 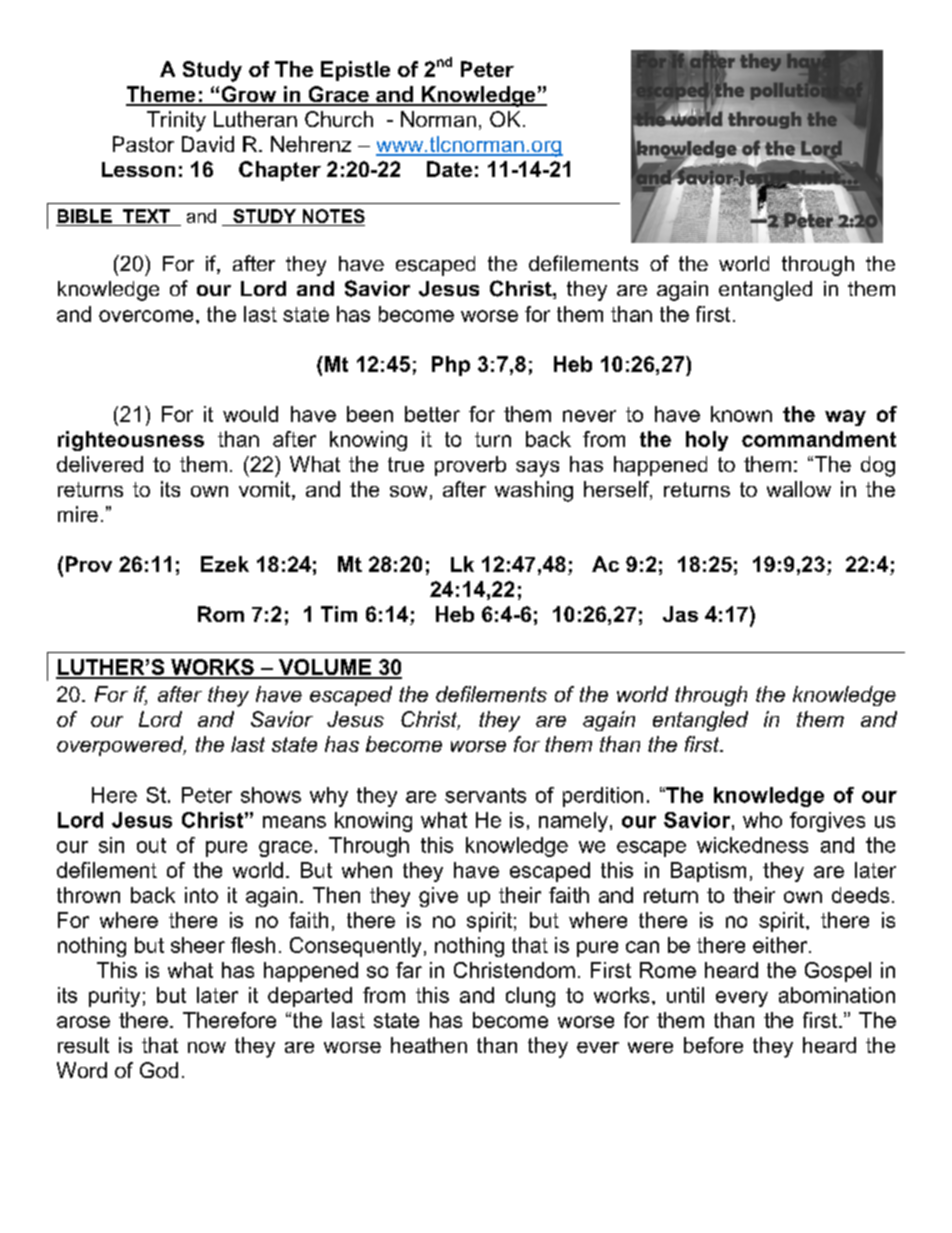 What do you see at coordinates (449, 169) in the screenshot?
I see `Date` at bounding box center [449, 169].
